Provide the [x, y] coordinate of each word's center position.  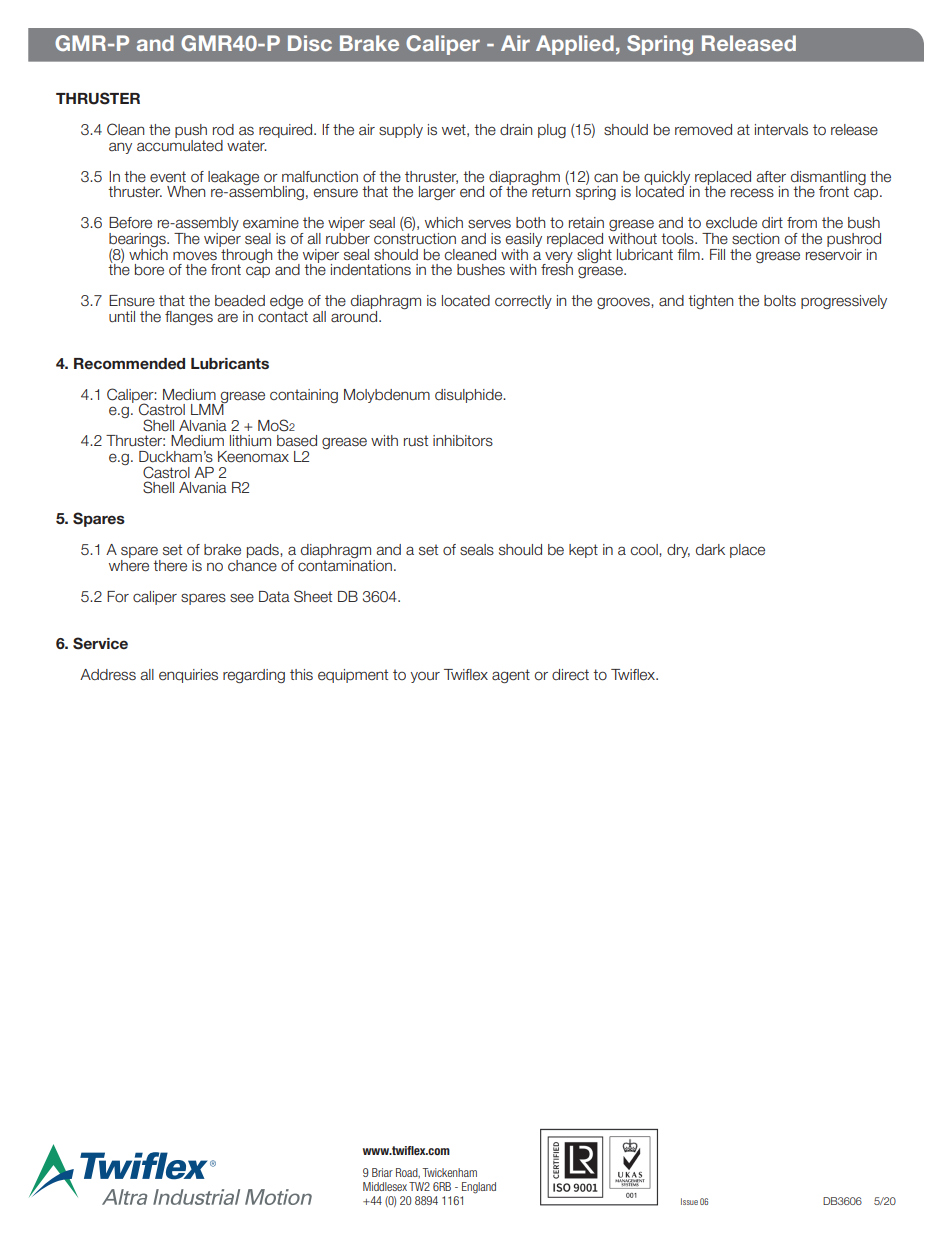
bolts [780, 301]
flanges [189, 318]
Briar [382, 1172]
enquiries [188, 676]
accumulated [180, 144]
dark [710, 550]
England [479, 1188]
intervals [781, 130]
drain [516, 129]
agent [511, 676]
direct [570, 675]
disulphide [470, 396]
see [242, 598]
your [425, 677]
